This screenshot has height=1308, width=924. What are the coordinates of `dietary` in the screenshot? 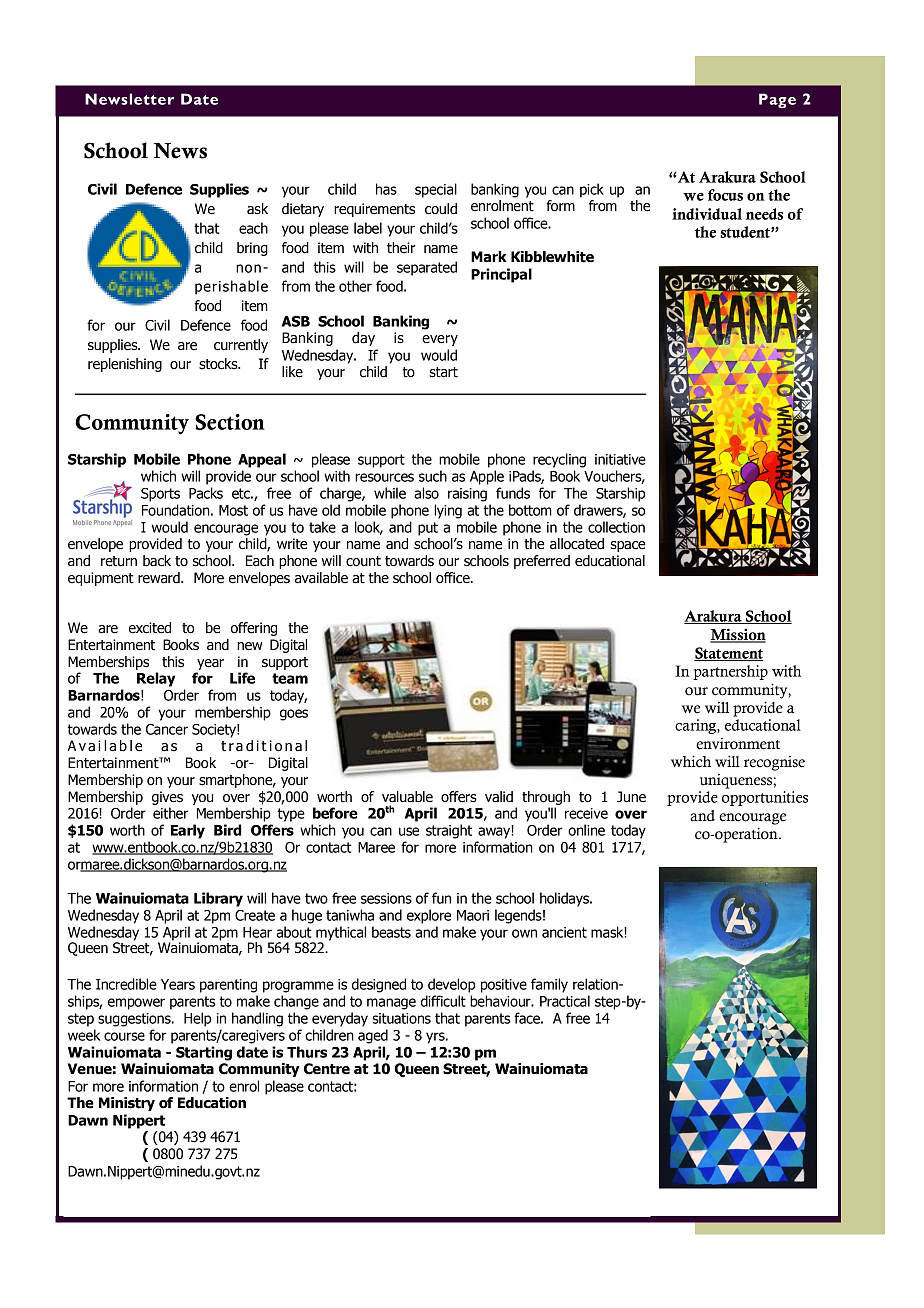 It's located at (303, 210).
